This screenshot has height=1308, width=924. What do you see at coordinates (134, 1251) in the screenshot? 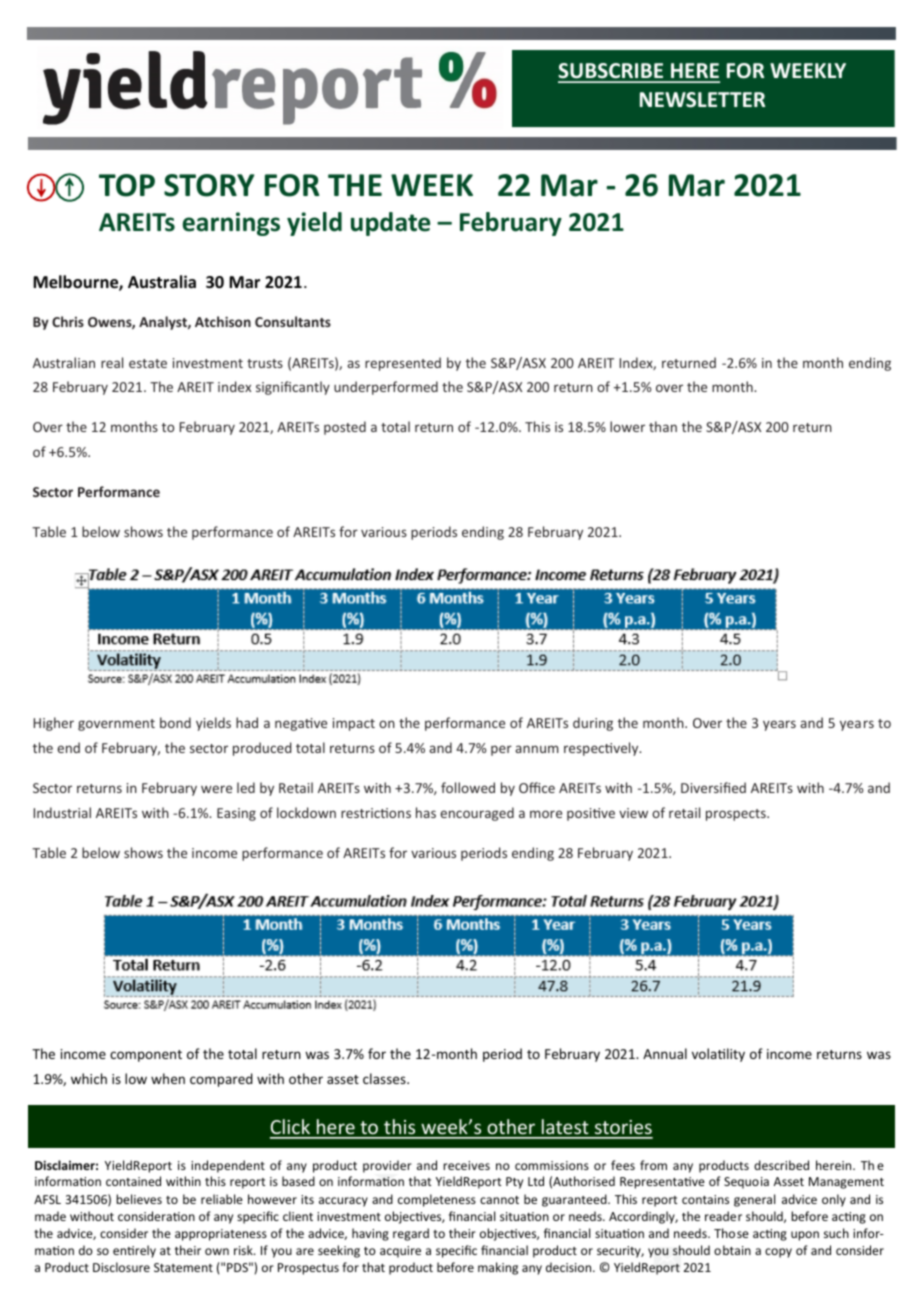
I see `entirely` at bounding box center [134, 1251].
